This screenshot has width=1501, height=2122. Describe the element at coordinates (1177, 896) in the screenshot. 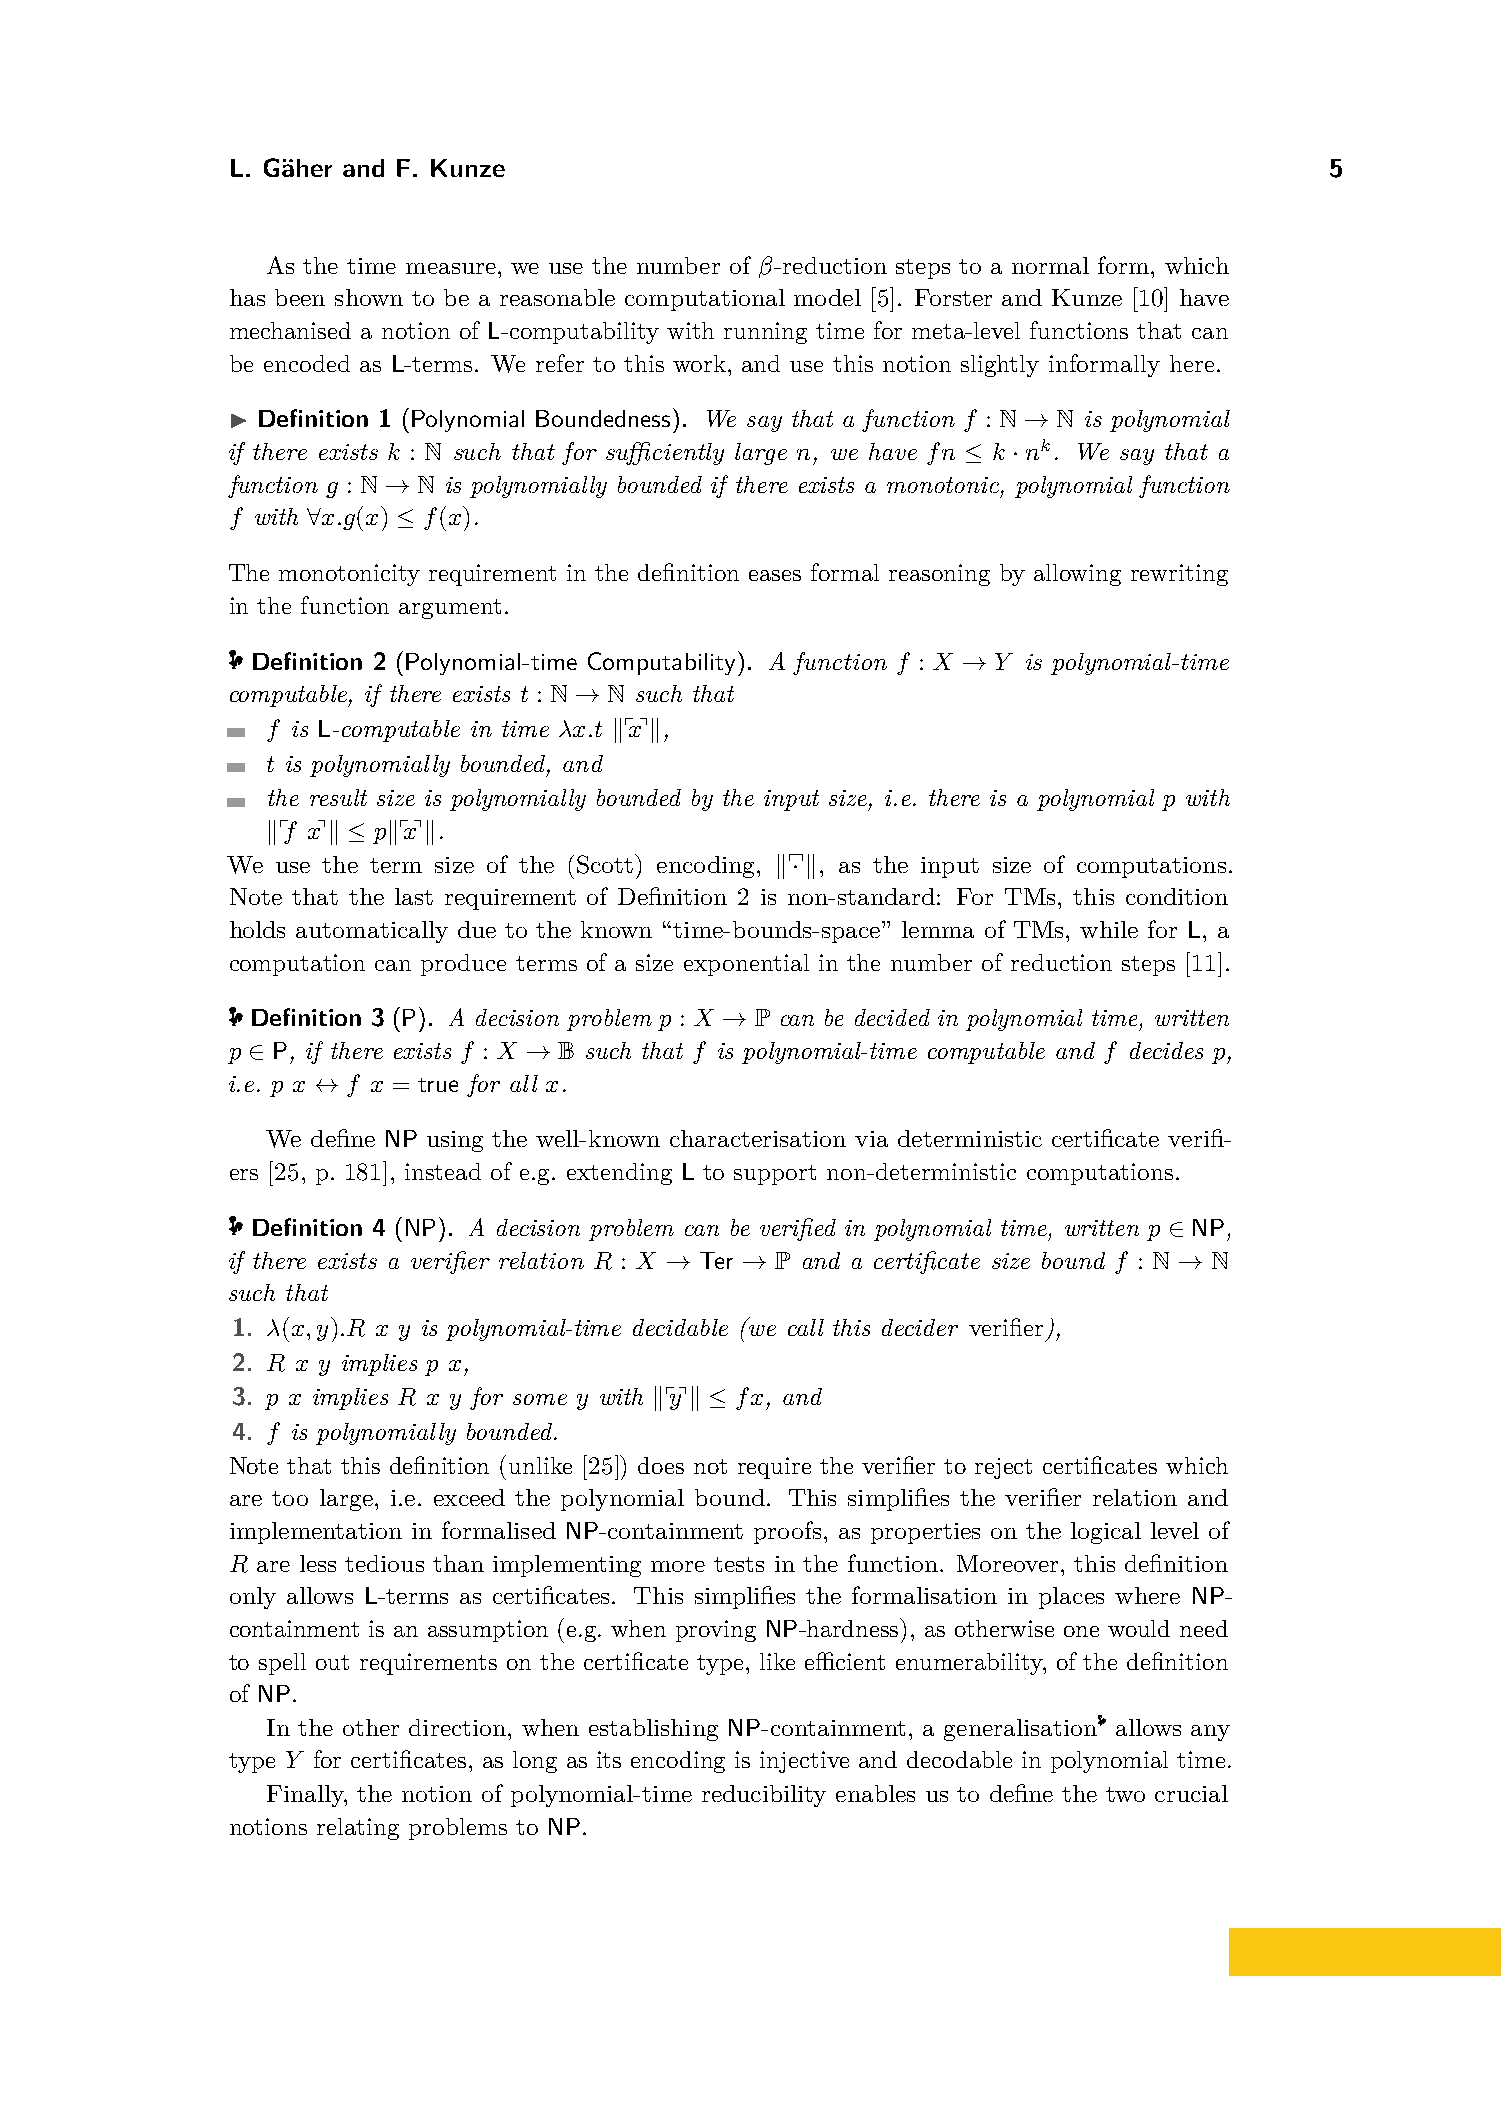

I see `condition` at that location.
